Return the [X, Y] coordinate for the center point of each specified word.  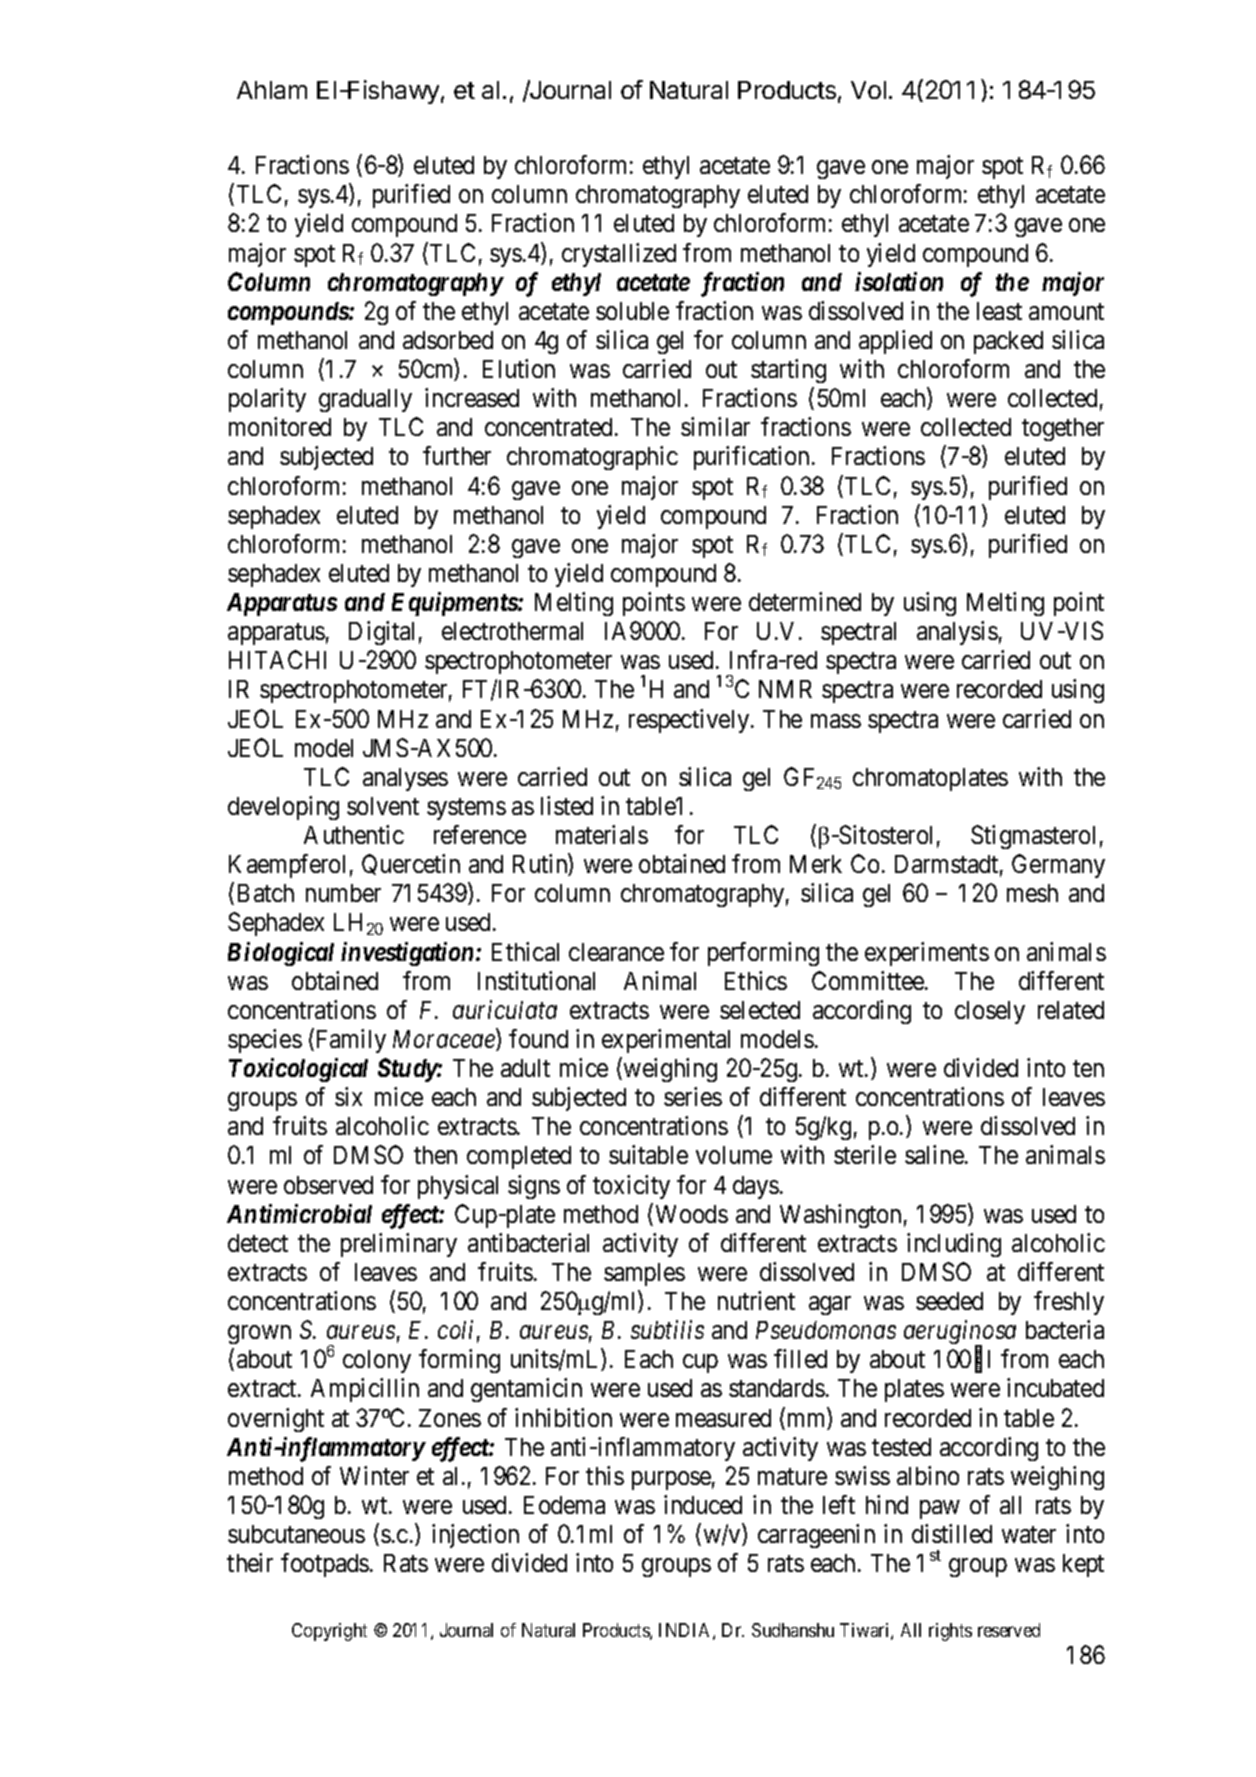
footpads [325, 1565]
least [999, 311]
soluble [632, 311]
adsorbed [448, 340]
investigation [407, 954]
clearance [616, 952]
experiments [927, 954]
